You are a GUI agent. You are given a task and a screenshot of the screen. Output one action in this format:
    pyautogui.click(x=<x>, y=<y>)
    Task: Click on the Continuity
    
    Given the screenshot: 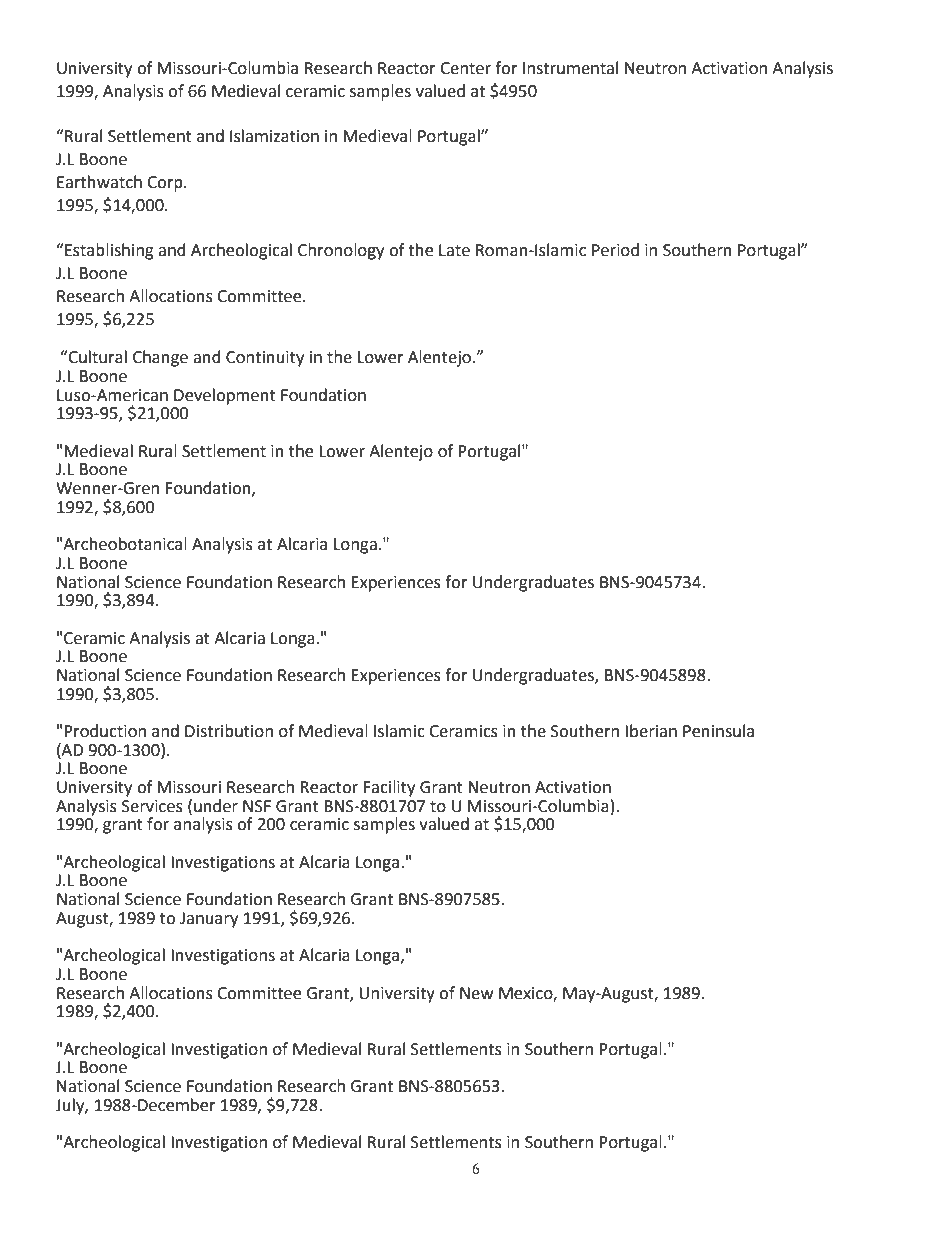 What is the action you would take?
    pyautogui.click(x=265, y=359)
